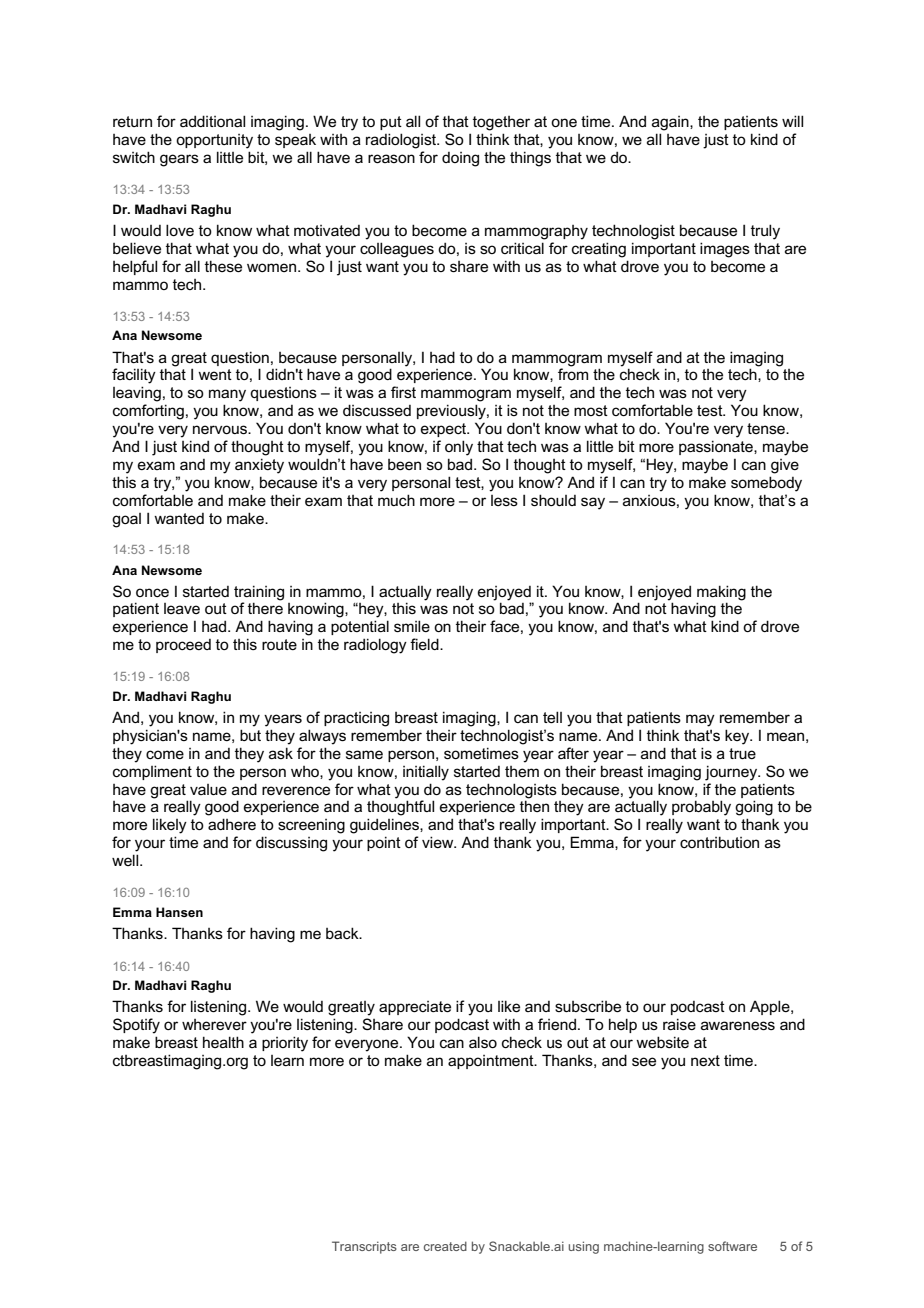  What do you see at coordinates (719, 842) in the image?
I see `contribution` at bounding box center [719, 842].
